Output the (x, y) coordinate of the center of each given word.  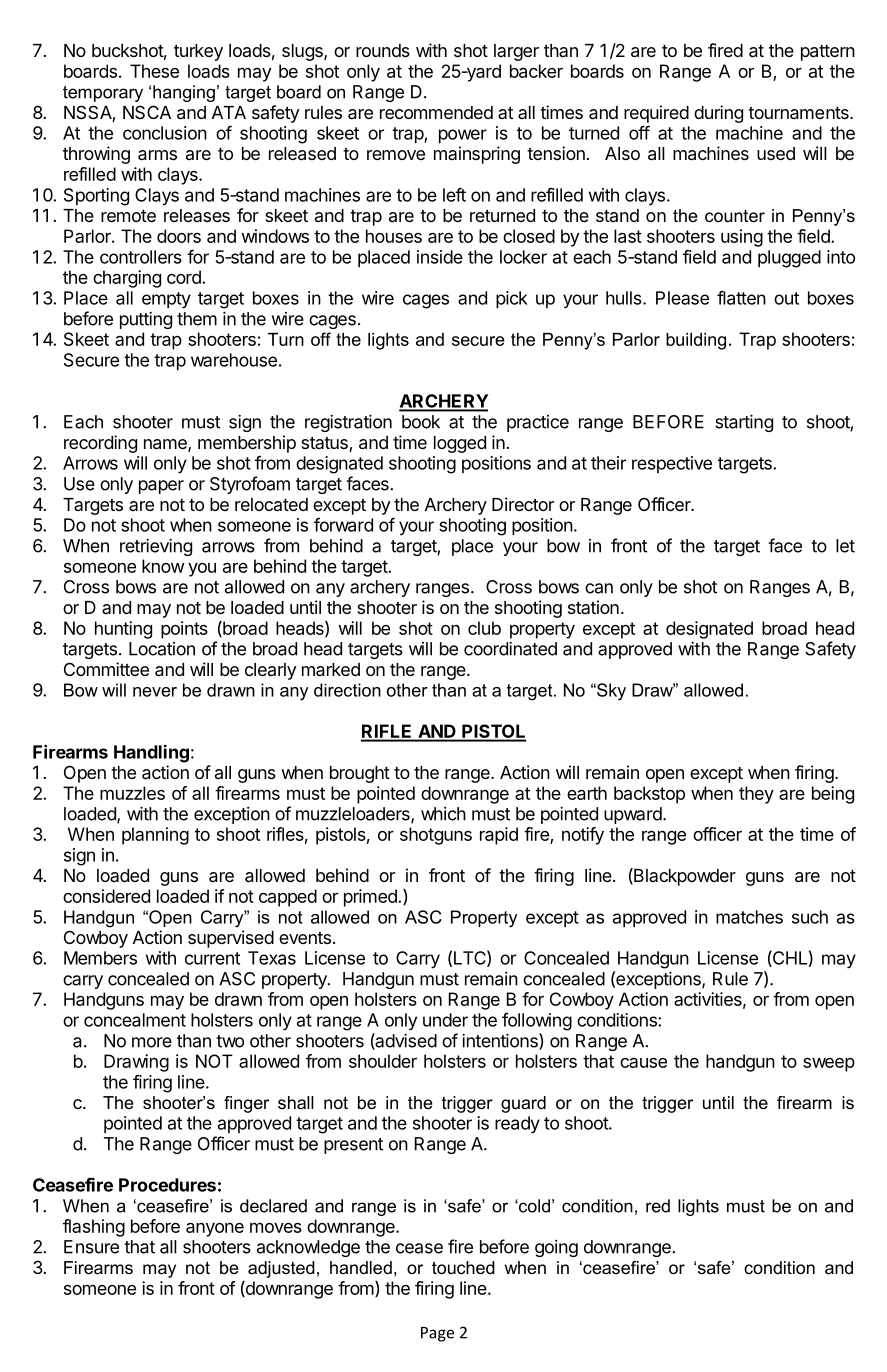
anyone (215, 1229)
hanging (184, 93)
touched (463, 1268)
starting (744, 423)
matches (749, 917)
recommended (436, 112)
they (756, 795)
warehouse (234, 360)
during (718, 114)
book (421, 422)
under (445, 1020)
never (155, 692)
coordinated (510, 649)
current (212, 958)
